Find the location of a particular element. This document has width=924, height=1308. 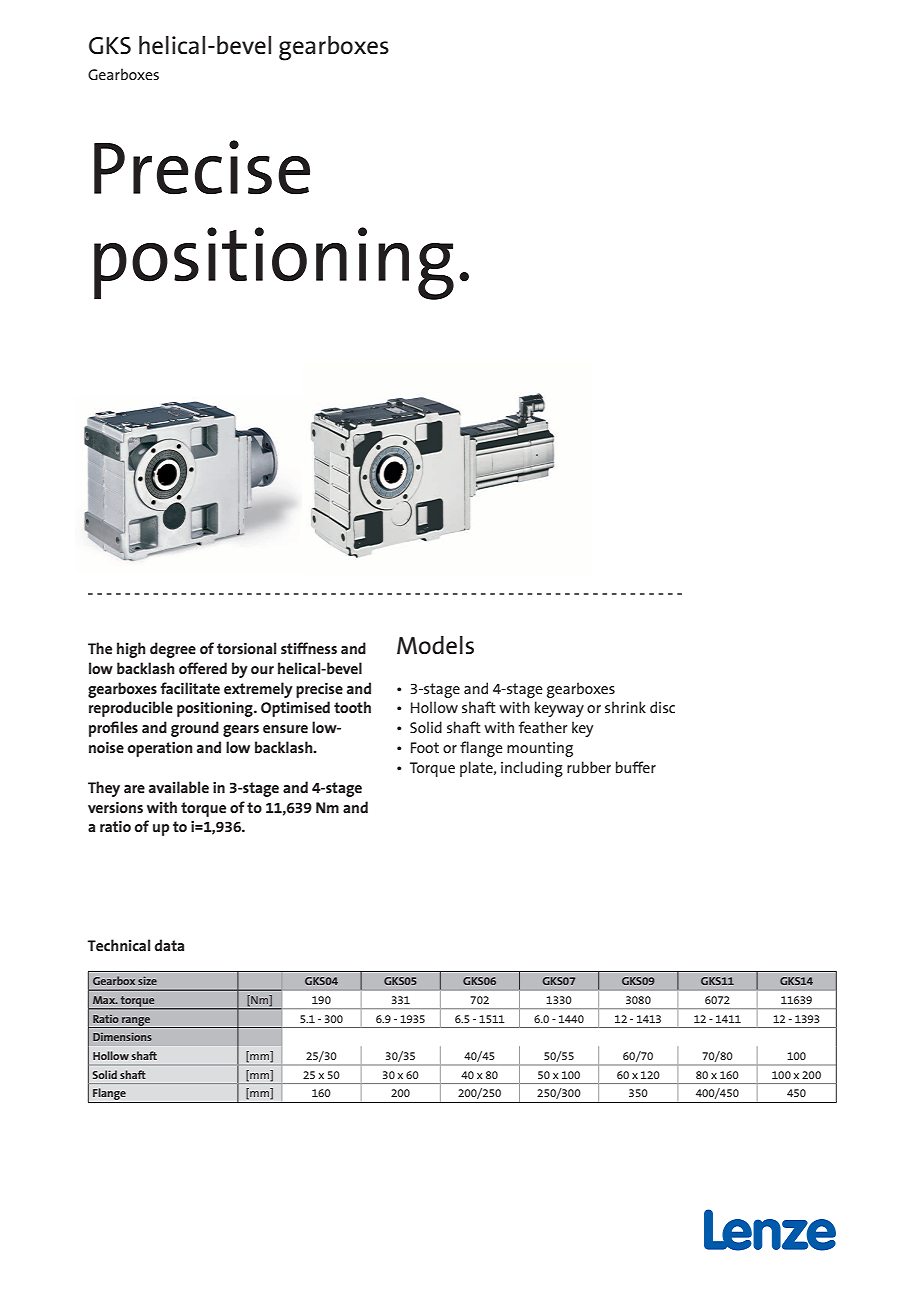

Models is located at coordinates (435, 645).
